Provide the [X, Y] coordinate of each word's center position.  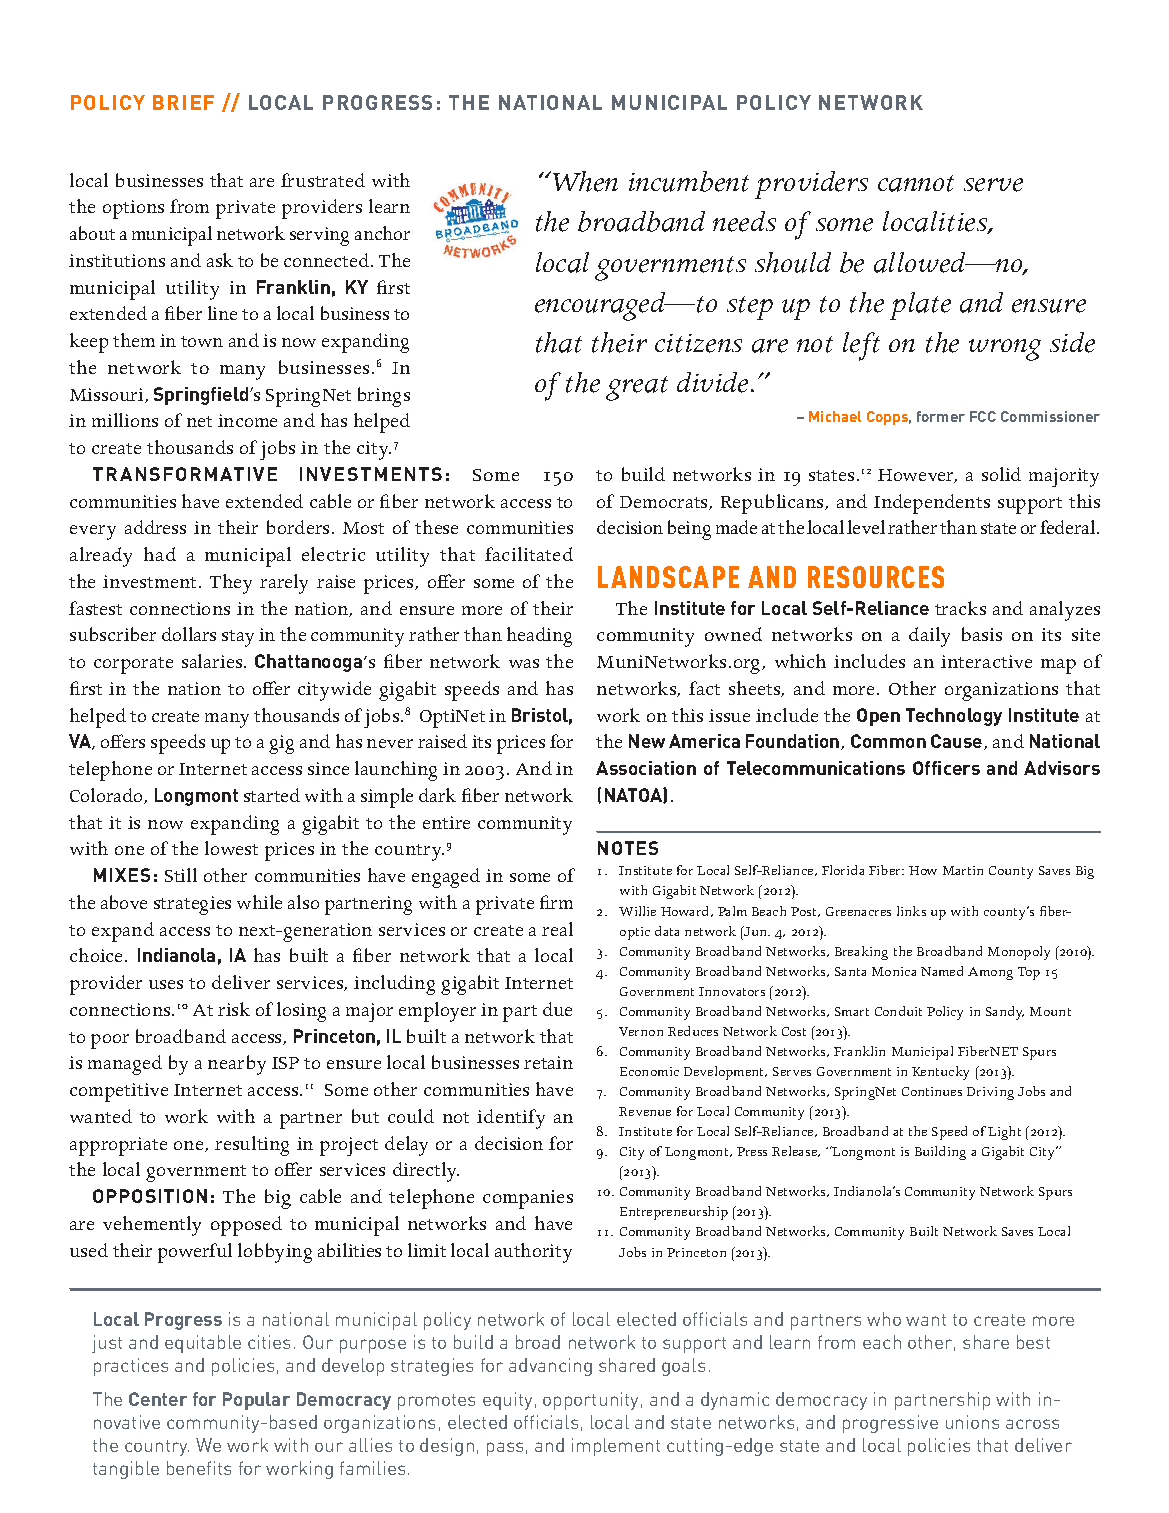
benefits [199, 1468]
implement [616, 1447]
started [272, 795]
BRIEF [183, 102]
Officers [946, 768]
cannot [916, 183]
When [584, 181]
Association [646, 768]
